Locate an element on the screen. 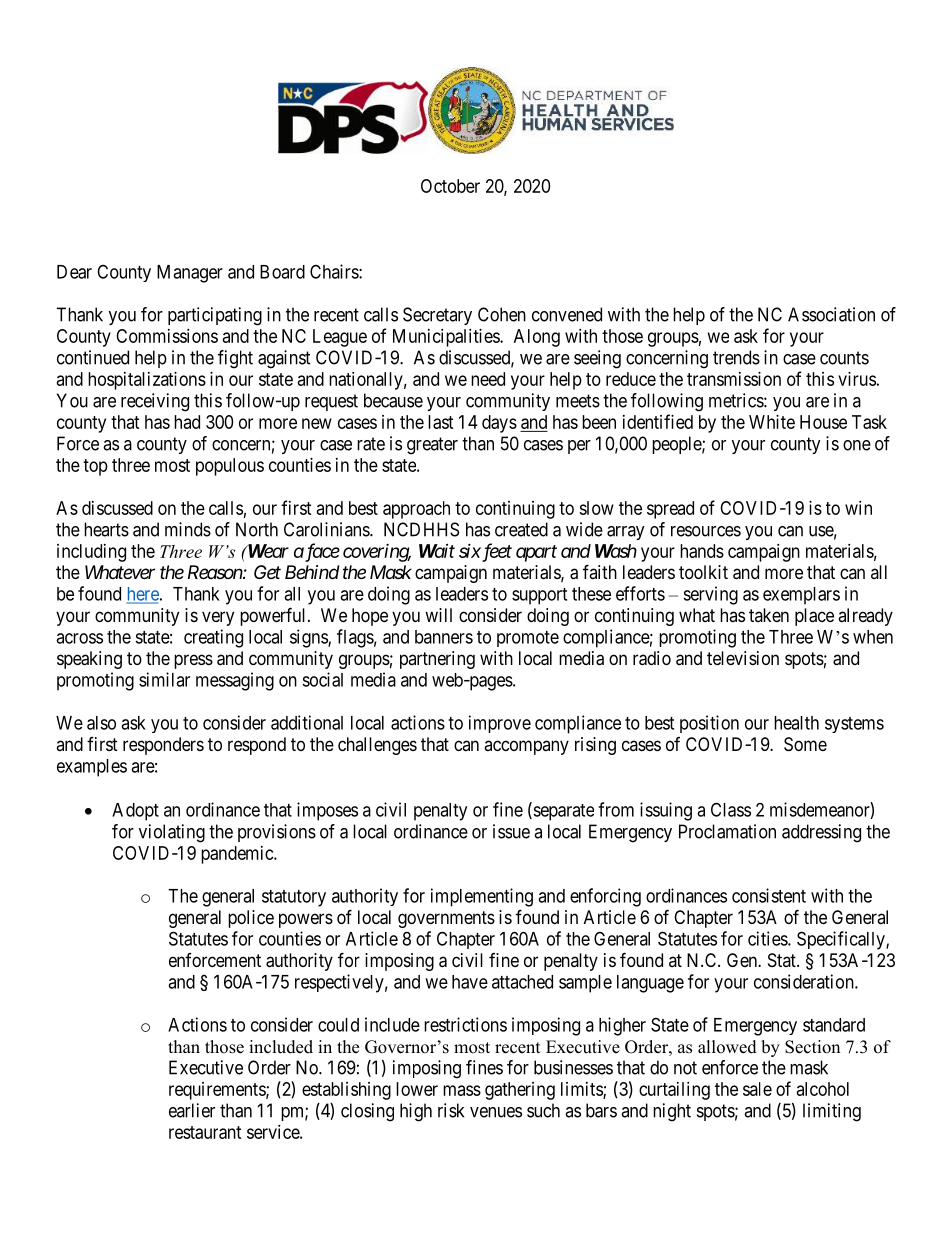 The image size is (952, 1233). Association is located at coordinates (831, 314).
